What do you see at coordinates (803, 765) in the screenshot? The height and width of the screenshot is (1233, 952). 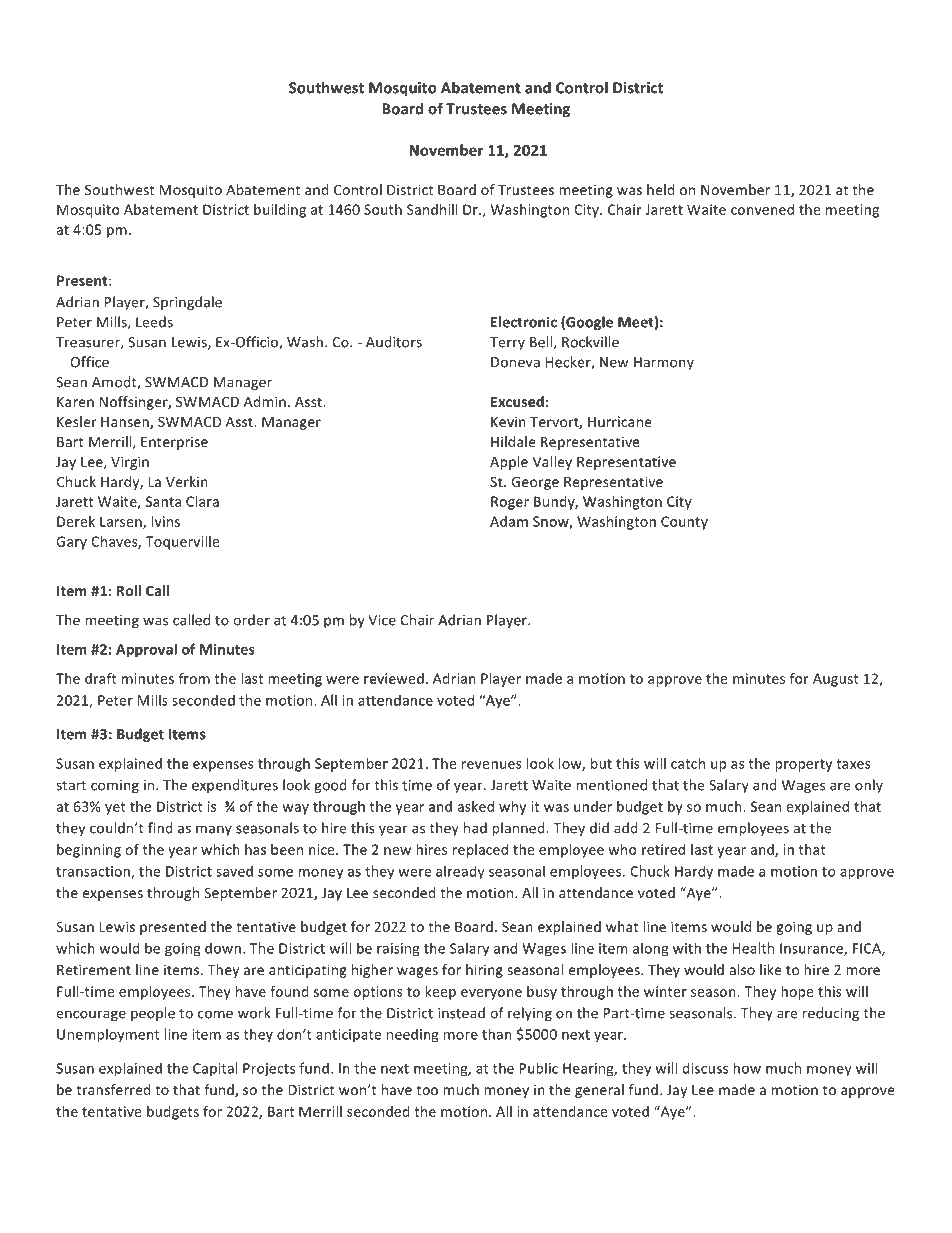 I see `property` at bounding box center [803, 765].
